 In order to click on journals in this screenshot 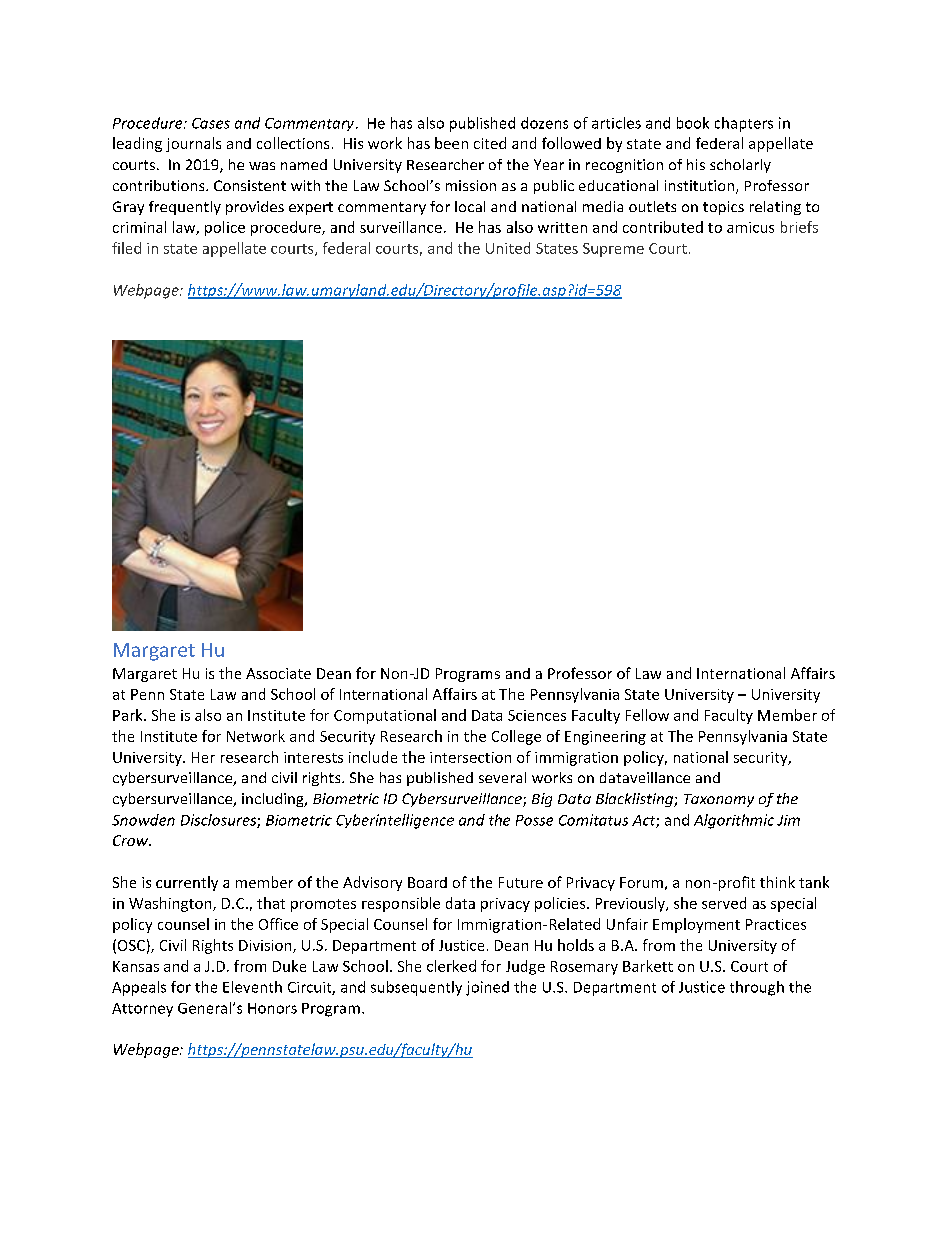, I will do `click(193, 144)`.
